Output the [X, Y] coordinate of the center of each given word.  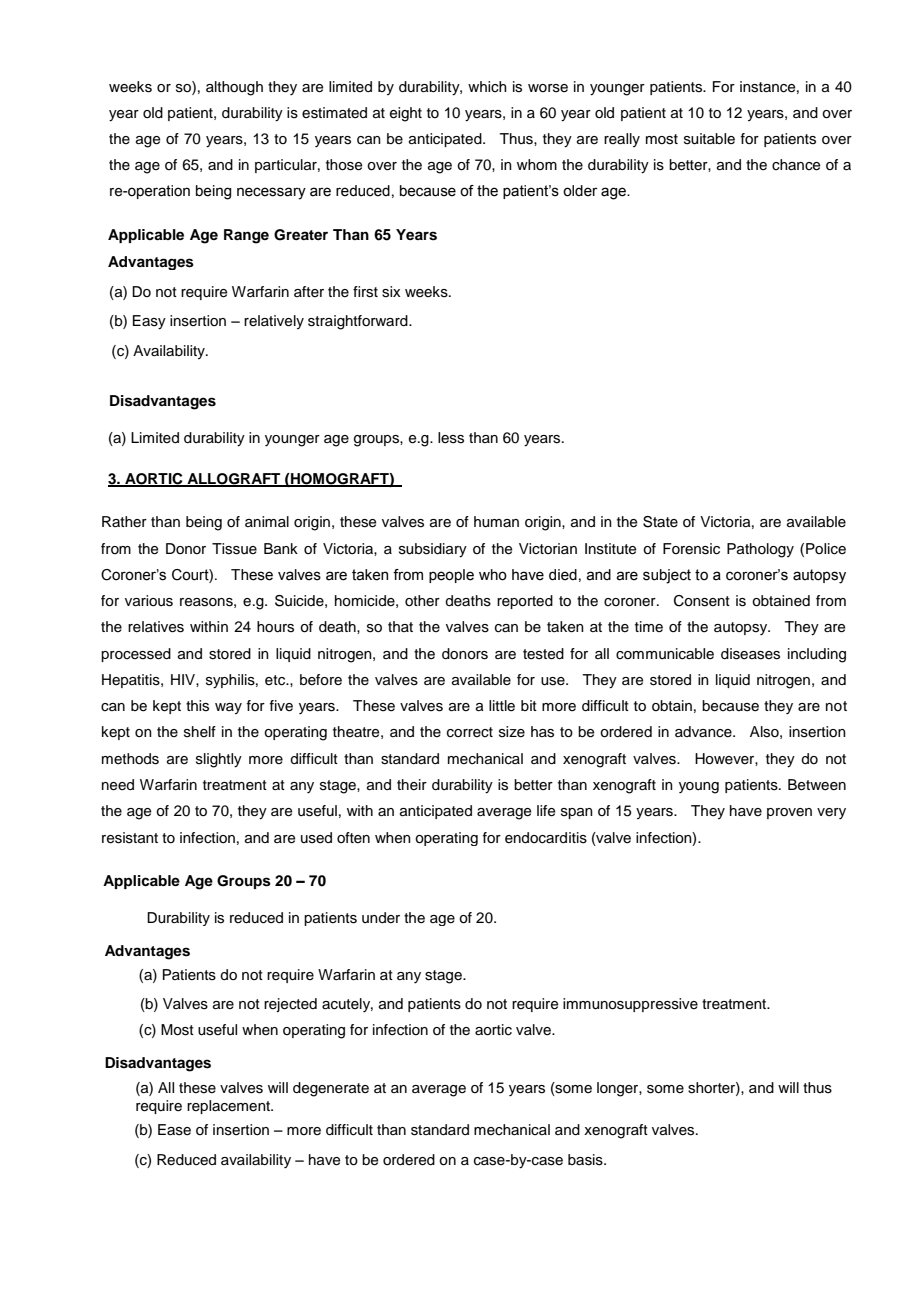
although [234, 88]
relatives [156, 627]
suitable [709, 139]
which [487, 86]
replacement [229, 1107]
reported [525, 602]
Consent [702, 601]
